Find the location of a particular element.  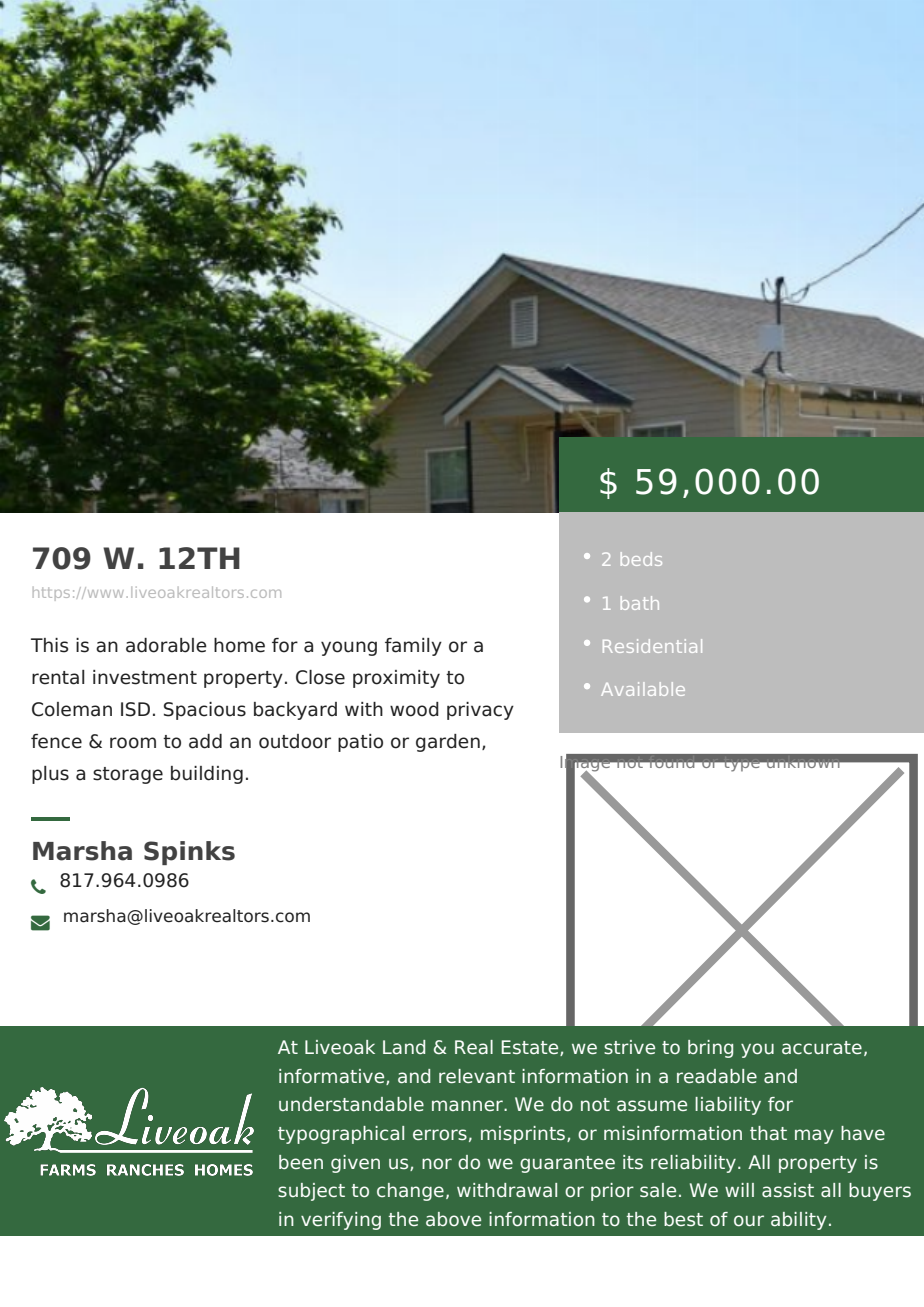

room is located at coordinates (133, 743).
